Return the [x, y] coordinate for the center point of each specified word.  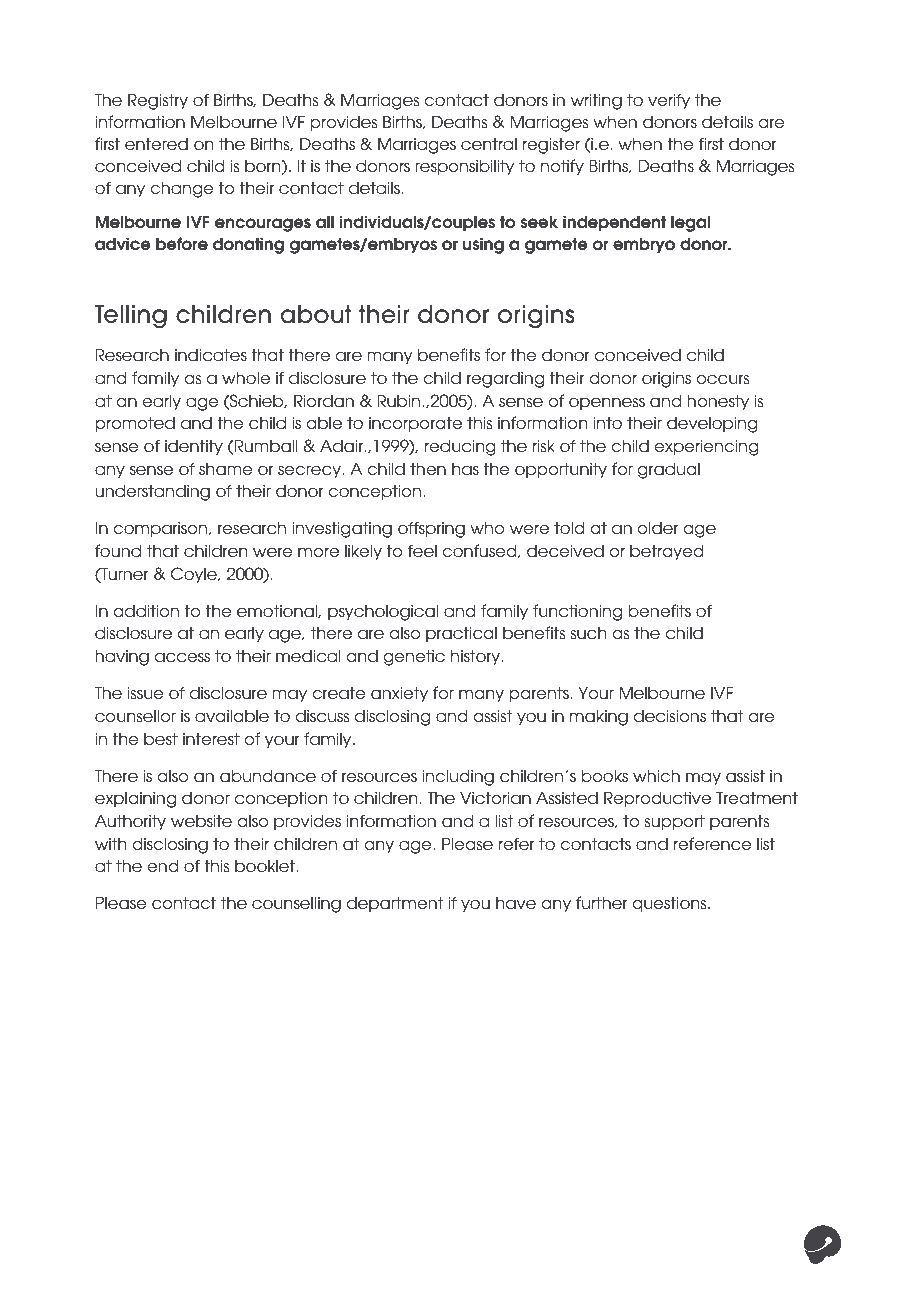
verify [669, 101]
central [489, 144]
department [395, 904]
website [201, 820]
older [658, 527]
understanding [152, 492]
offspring [431, 529]
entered [156, 144]
